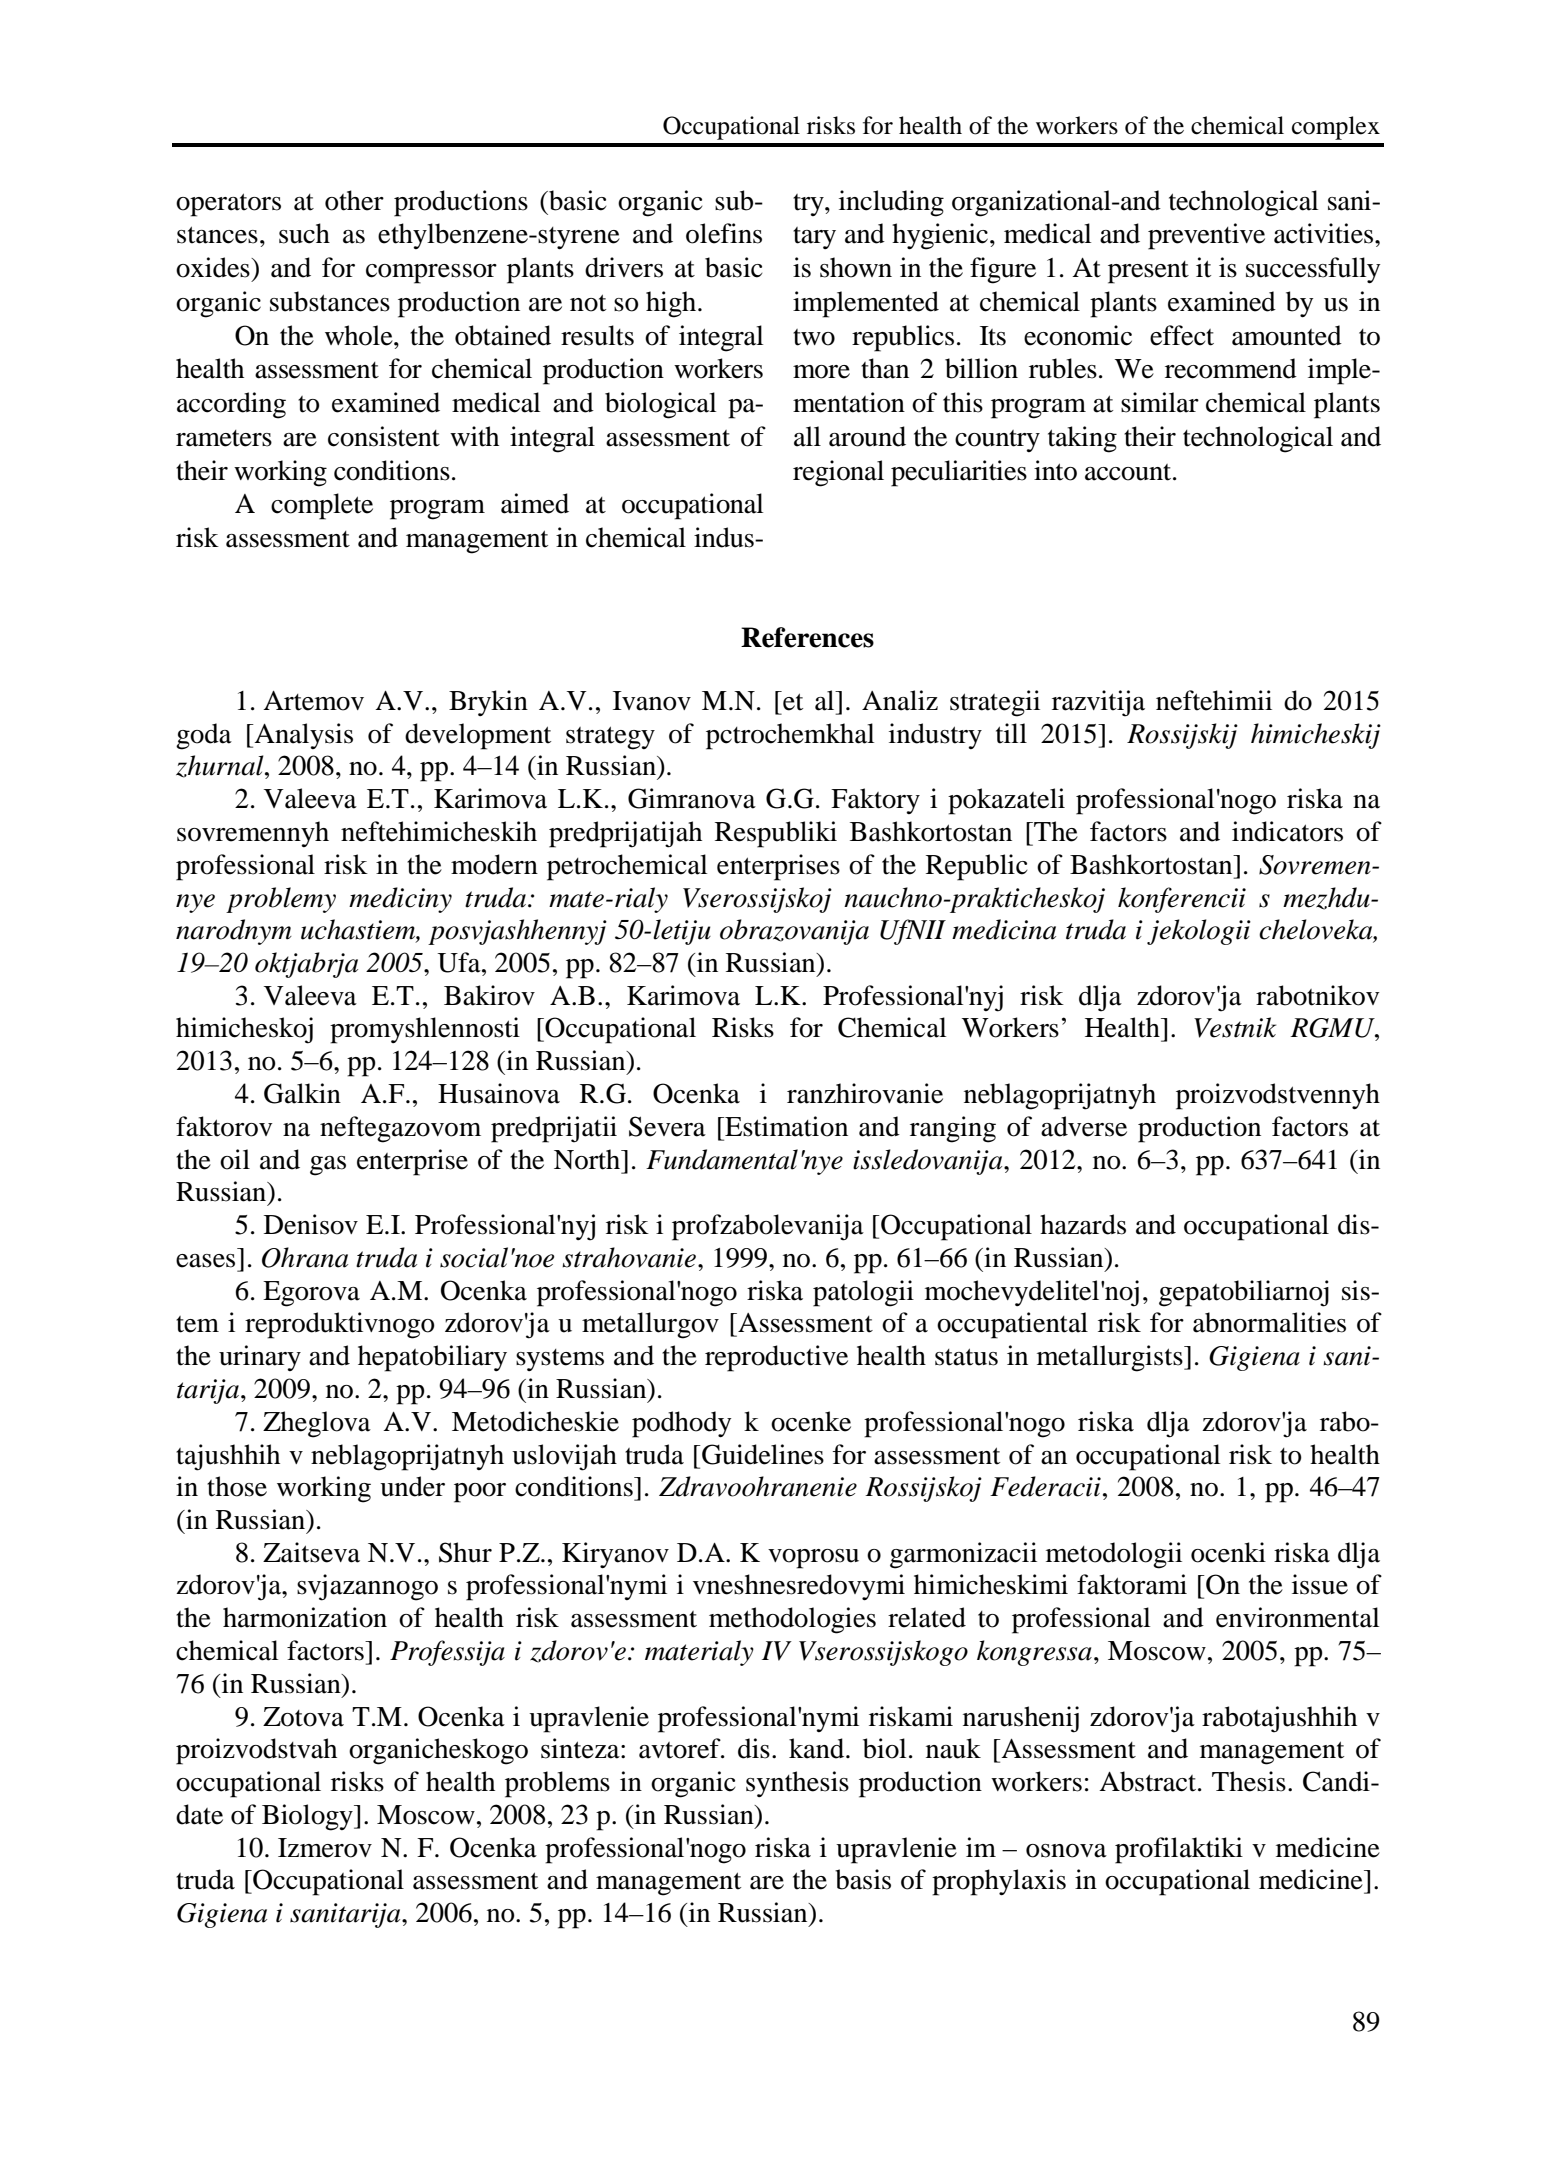 Image resolution: width=1541 pixels, height=2181 pixels. Describe the element at coordinates (302, 736) in the screenshot. I see `Analysis` at that location.
